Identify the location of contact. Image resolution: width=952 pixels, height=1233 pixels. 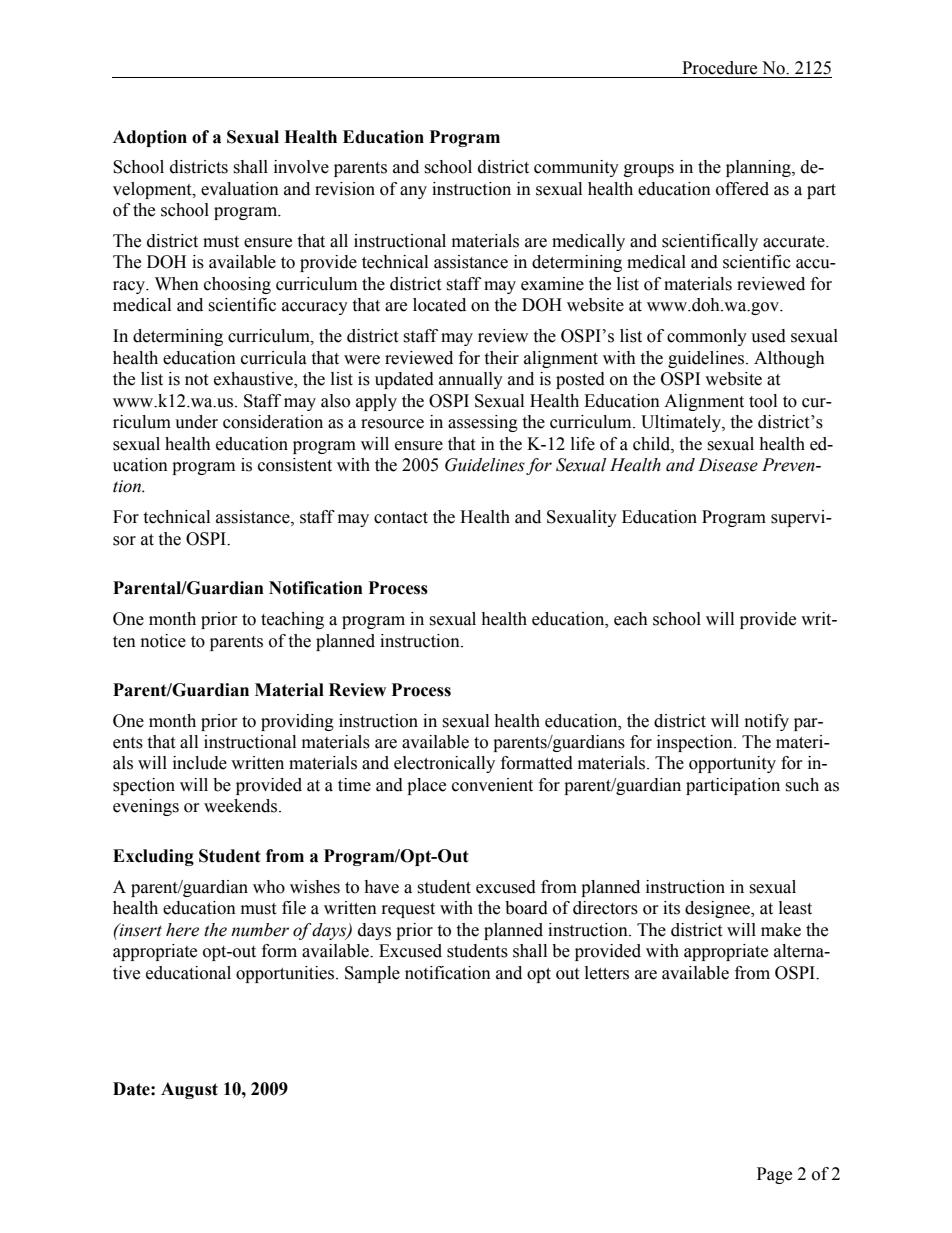
(401, 518).
